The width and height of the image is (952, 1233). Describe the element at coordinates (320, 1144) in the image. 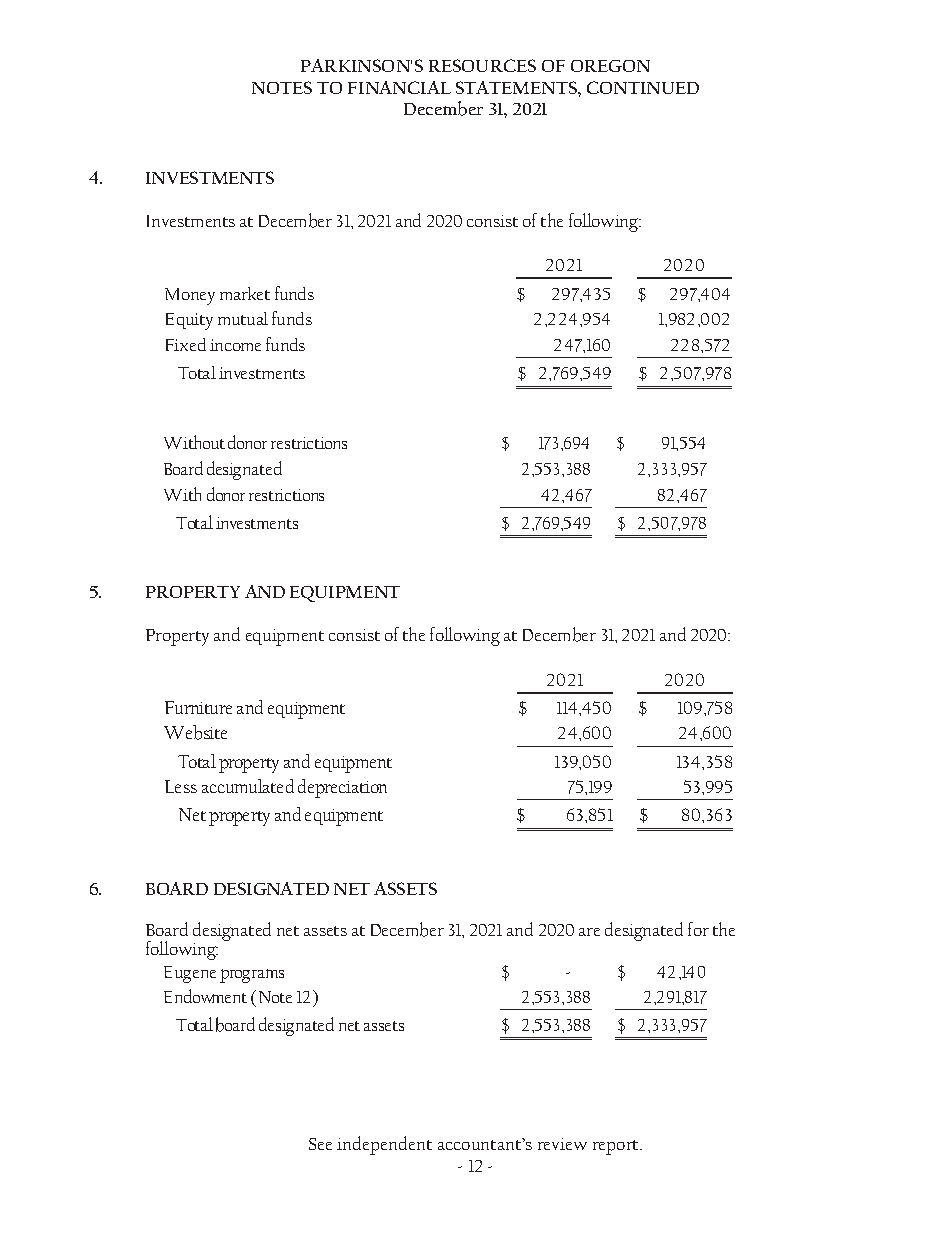

I see `See` at that location.
